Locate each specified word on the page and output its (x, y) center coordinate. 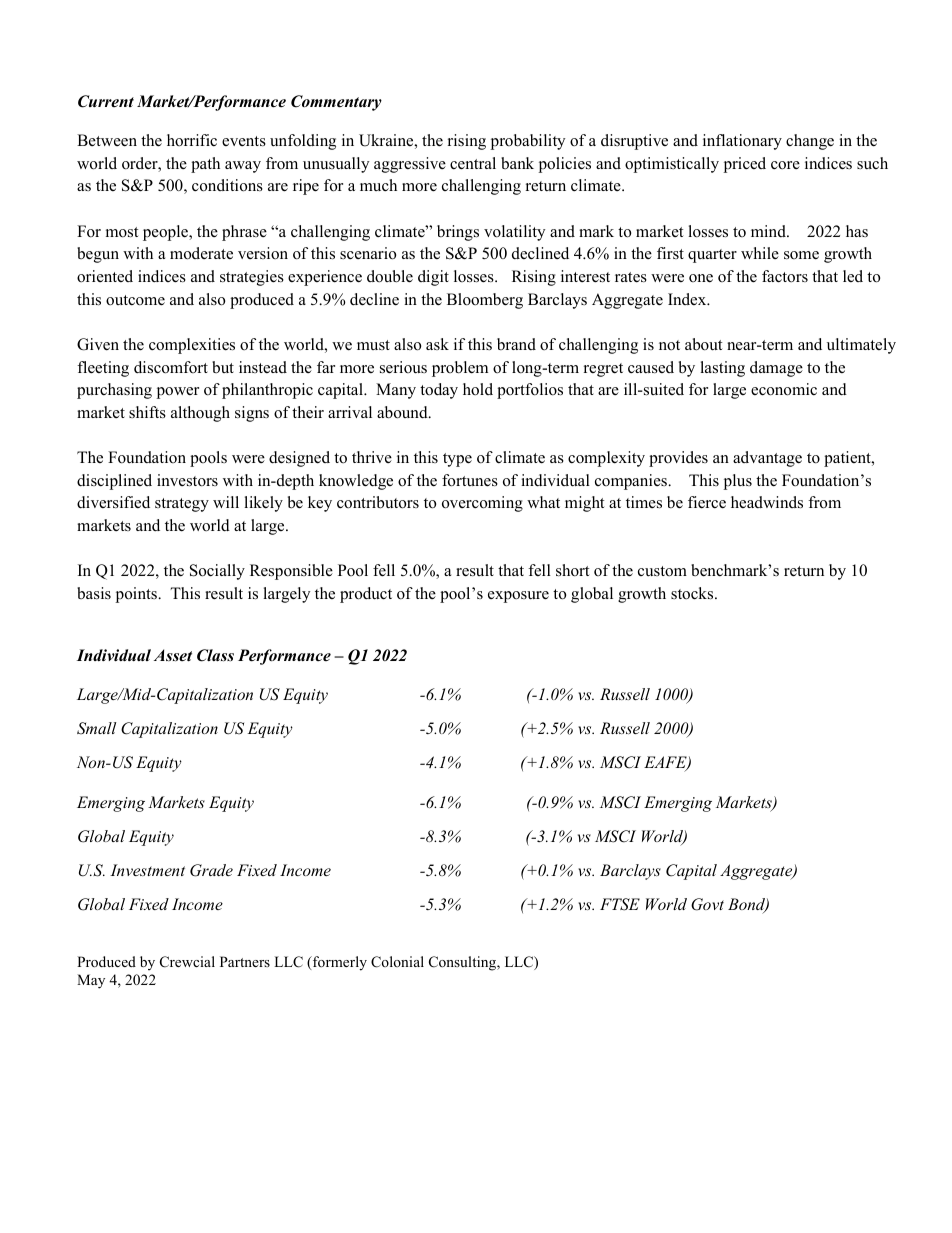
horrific (192, 140)
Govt (707, 904)
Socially (217, 572)
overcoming (482, 504)
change (810, 142)
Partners (245, 961)
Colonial (397, 962)
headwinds (767, 502)
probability (527, 142)
